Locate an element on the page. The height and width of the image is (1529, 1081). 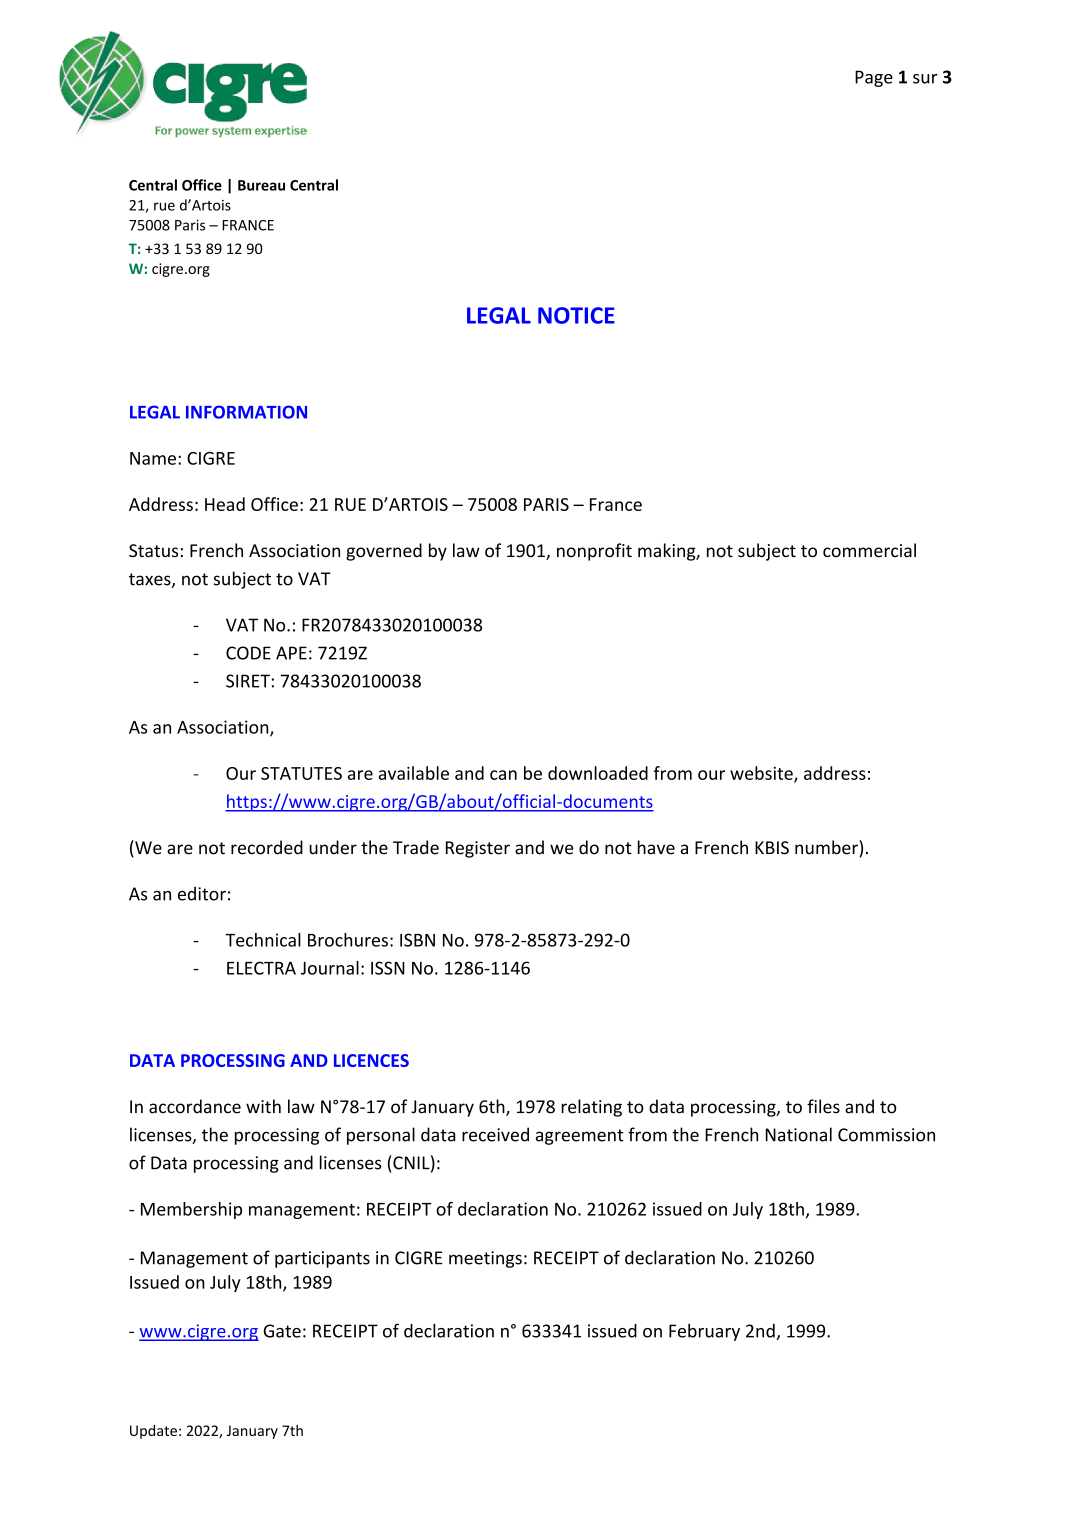
INFORMATION is located at coordinates (246, 412).
